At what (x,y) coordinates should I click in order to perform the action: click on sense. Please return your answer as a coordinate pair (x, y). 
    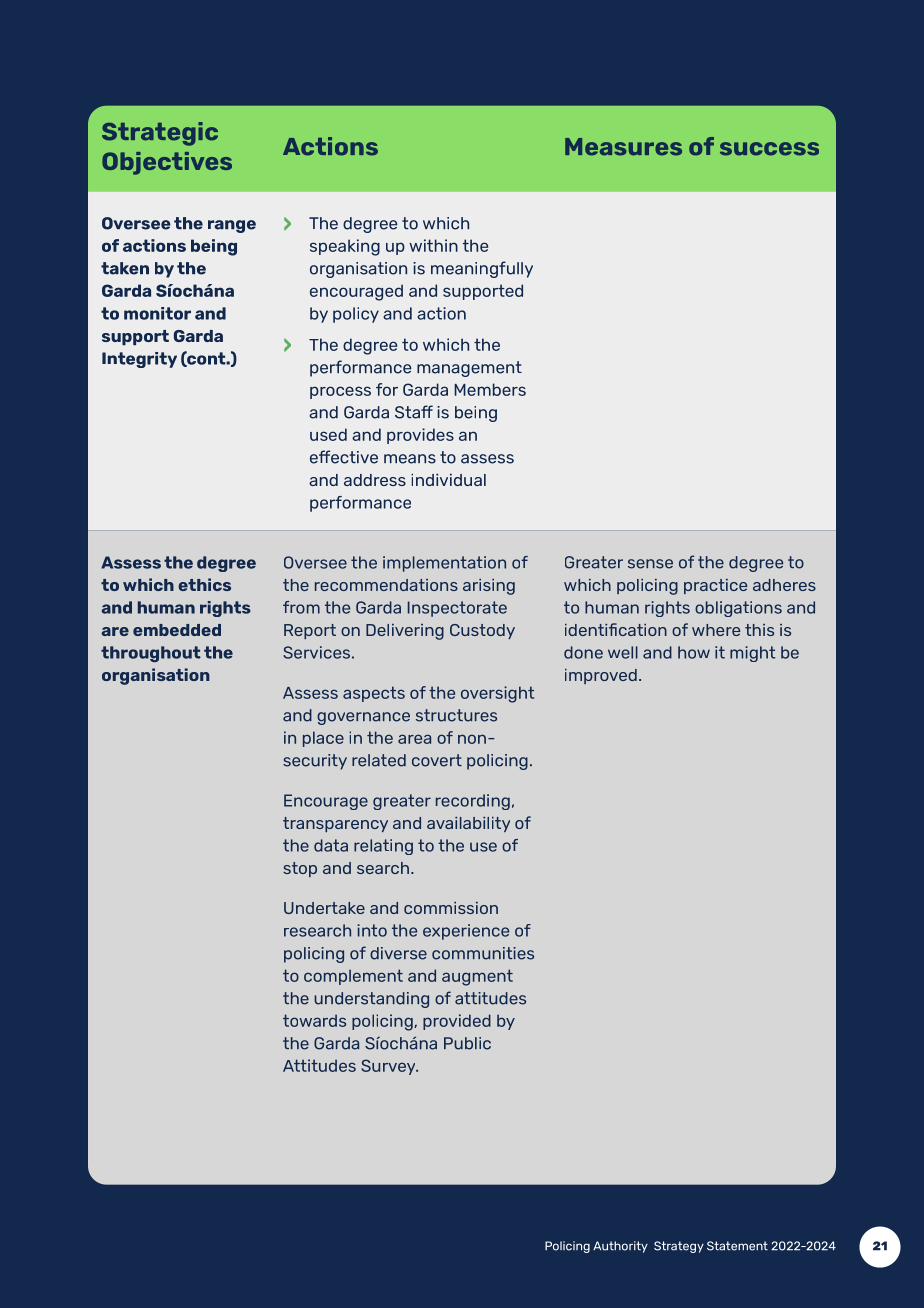
    Looking at the image, I should click on (650, 564).
